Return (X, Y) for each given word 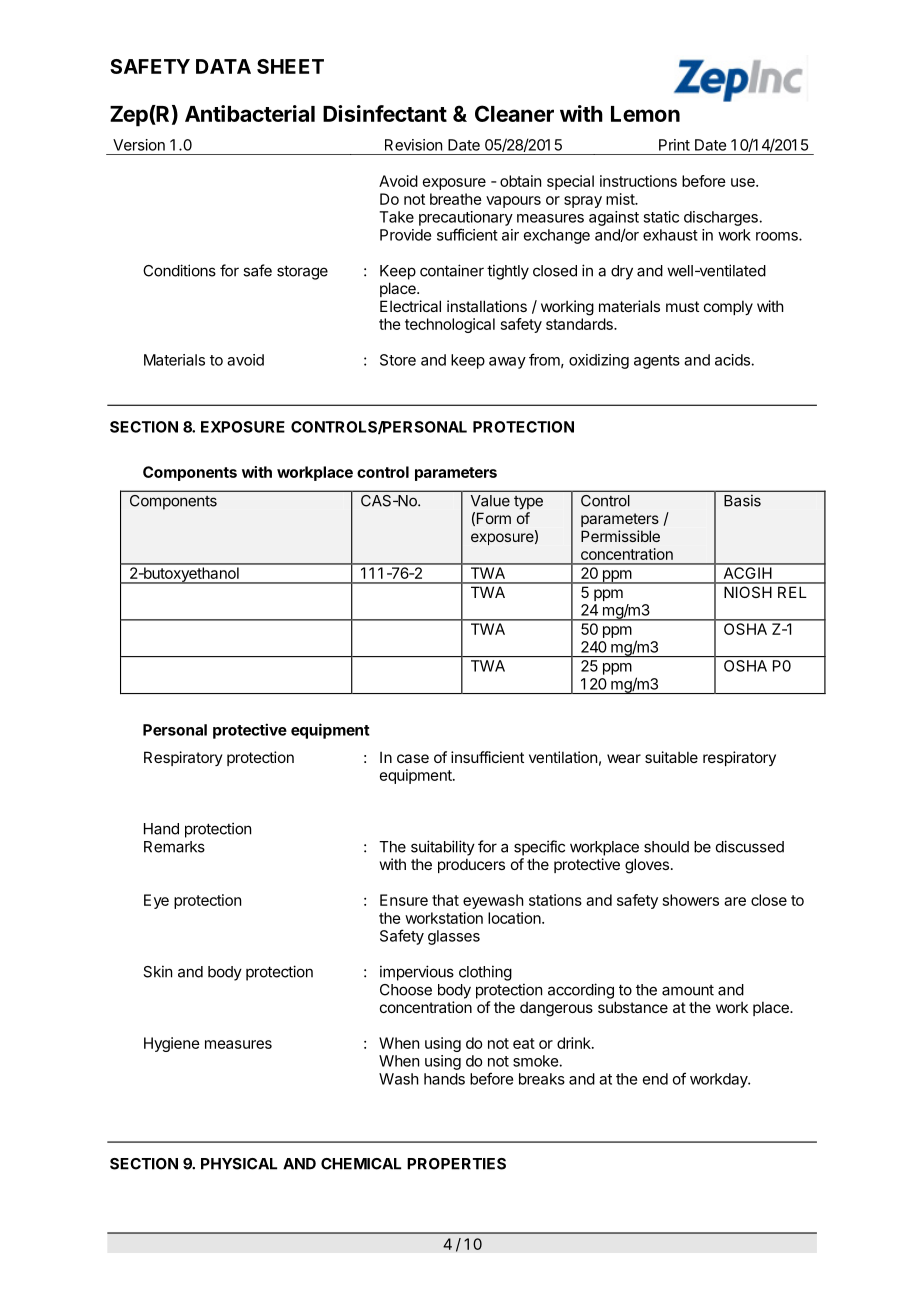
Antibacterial (250, 113)
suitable (671, 757)
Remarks (174, 847)
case (413, 758)
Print (674, 145)
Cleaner (514, 113)
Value (490, 501)
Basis (742, 500)
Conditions (179, 270)
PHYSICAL (239, 1164)
